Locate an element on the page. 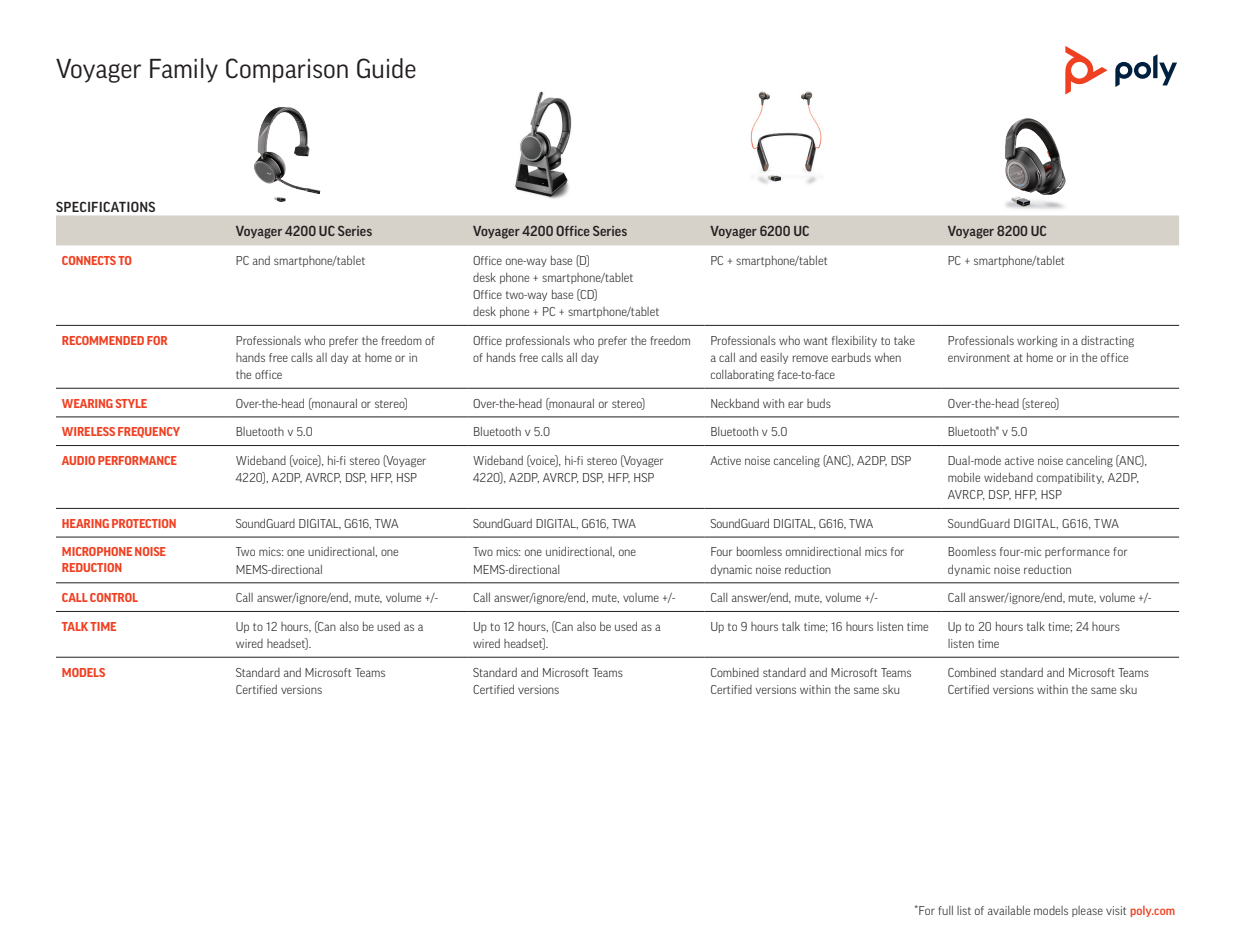  CONTROL is located at coordinates (114, 597).
